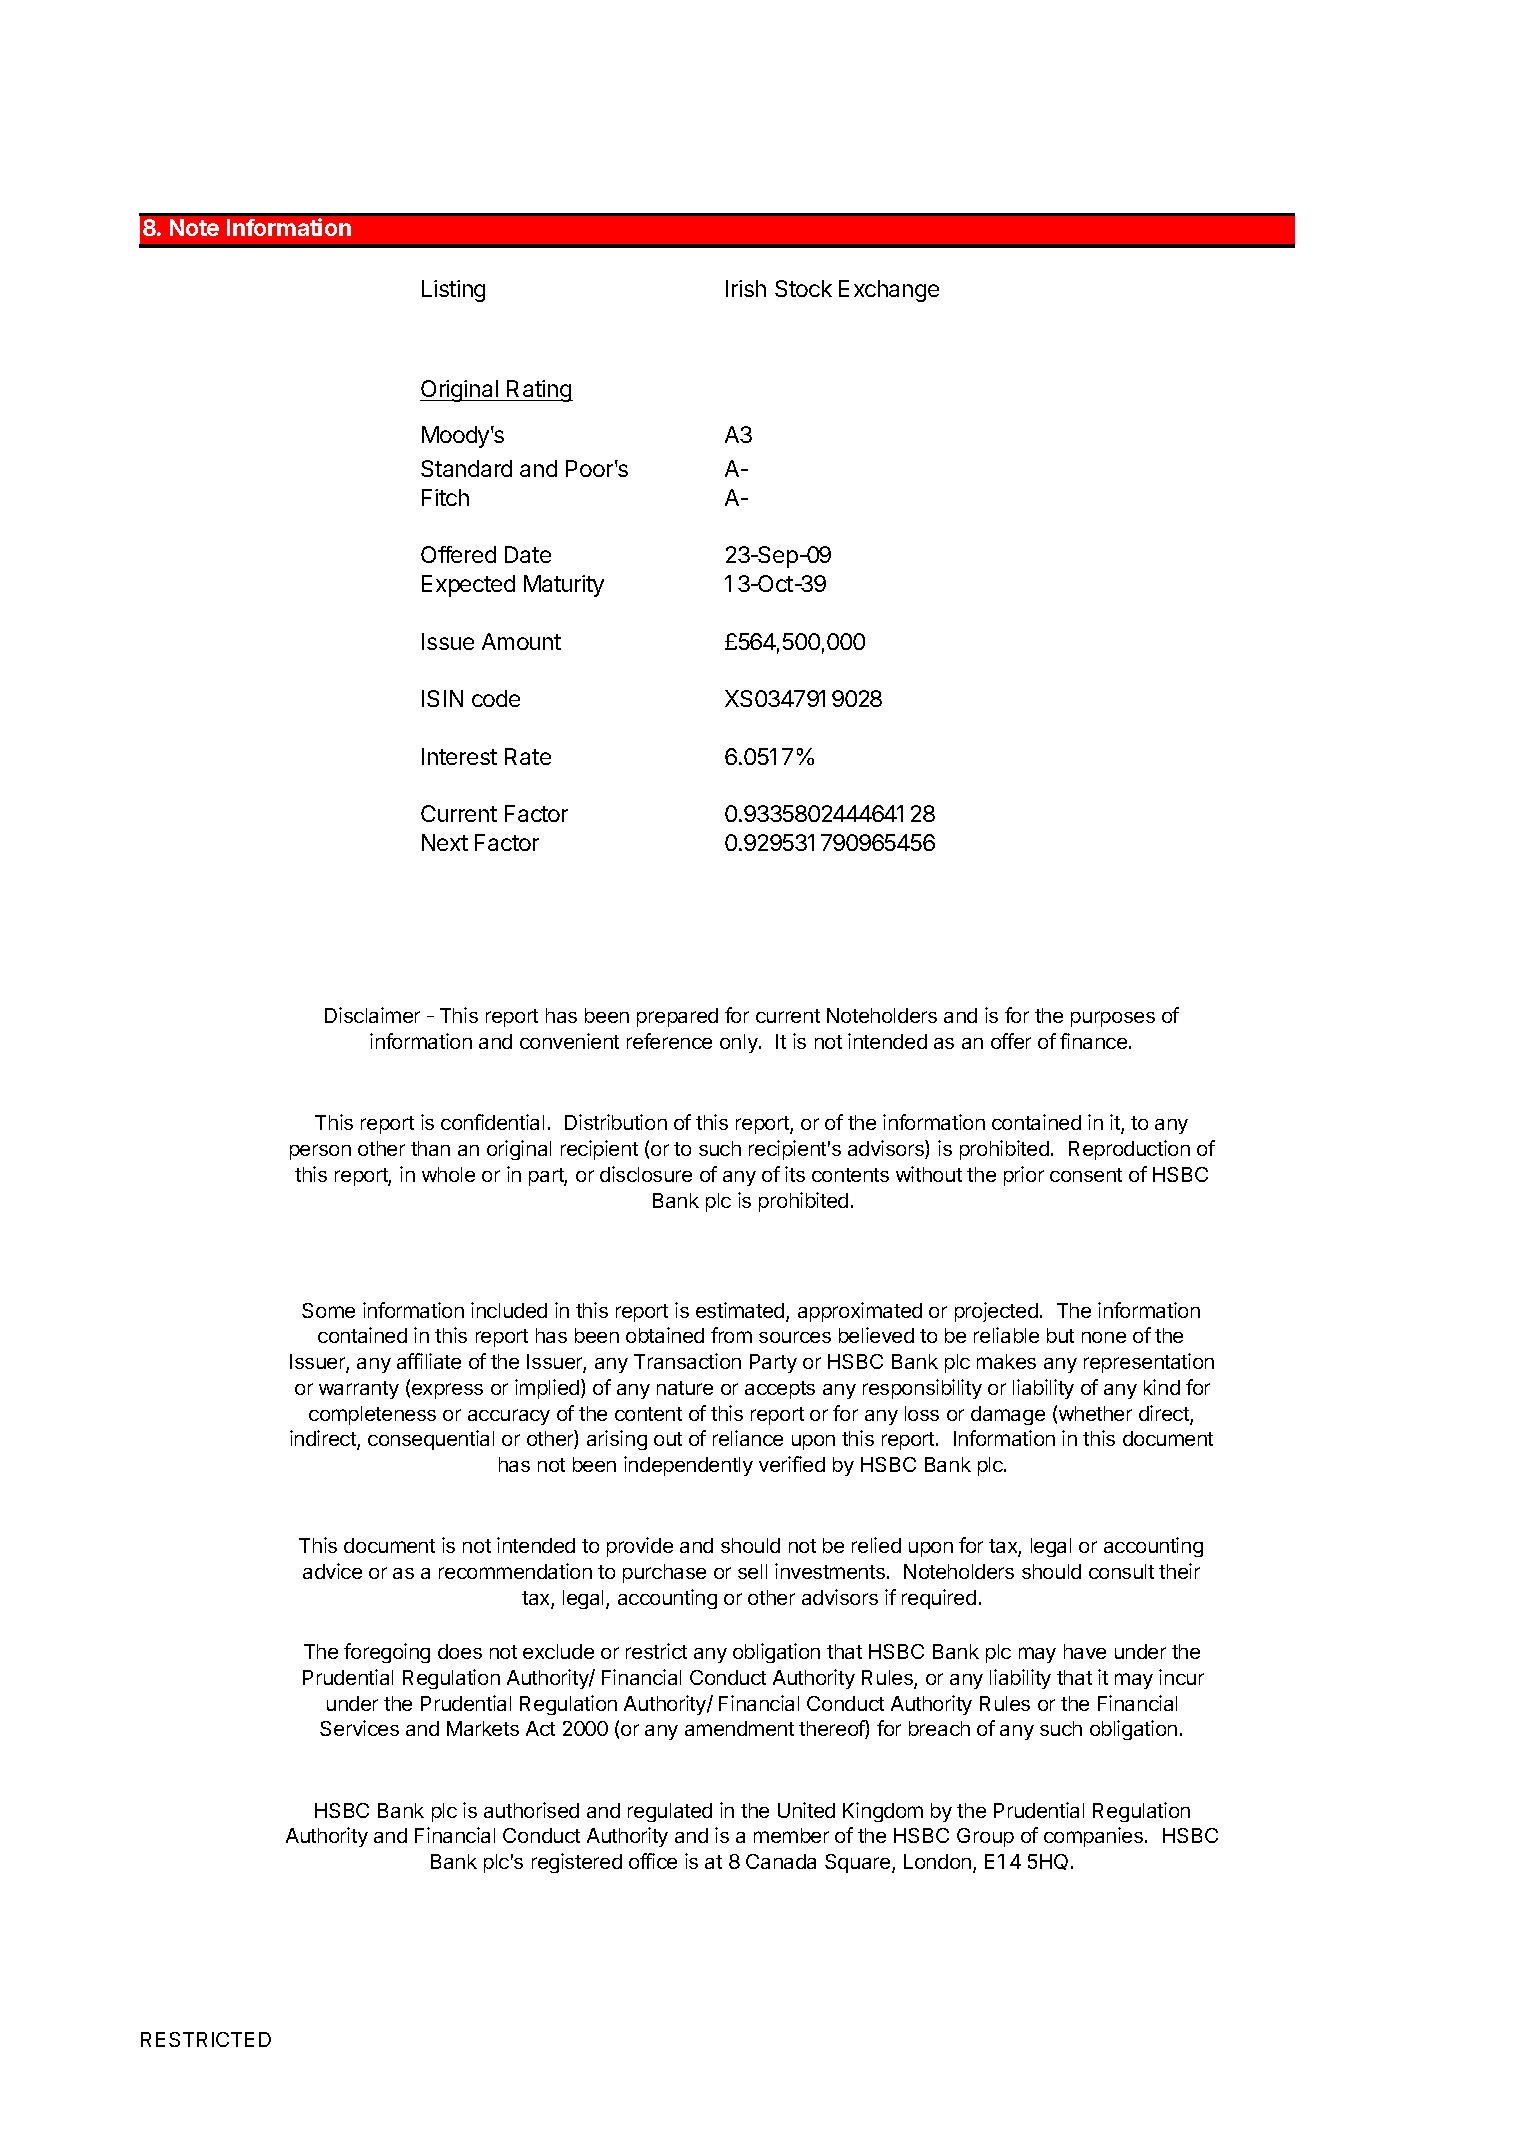 This image has width=1518, height=2147. What do you see at coordinates (445, 842) in the image?
I see `Next` at bounding box center [445, 842].
